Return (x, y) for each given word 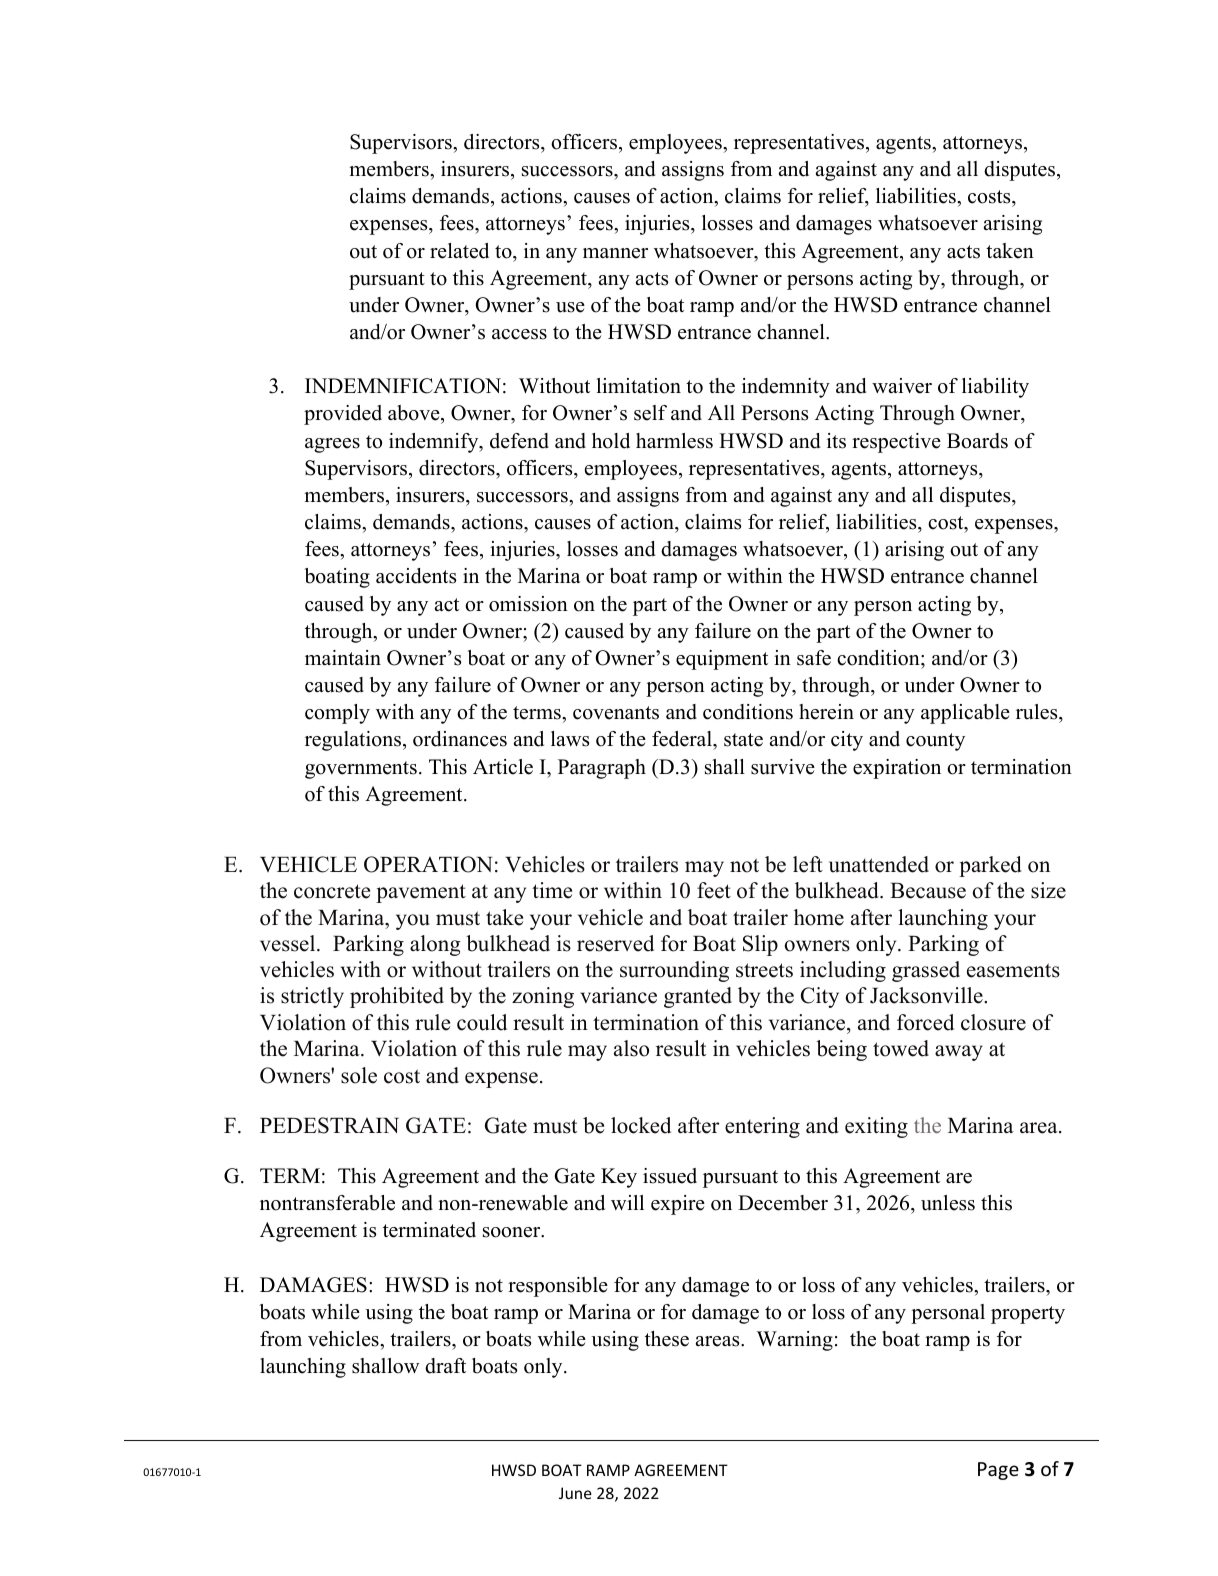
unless (948, 1203)
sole (359, 1075)
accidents (416, 576)
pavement (421, 893)
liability (995, 388)
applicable (965, 714)
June (575, 1493)
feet (714, 890)
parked (990, 866)
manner (615, 253)
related (459, 251)
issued (670, 1176)
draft (445, 1366)
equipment (722, 660)
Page (998, 1471)
